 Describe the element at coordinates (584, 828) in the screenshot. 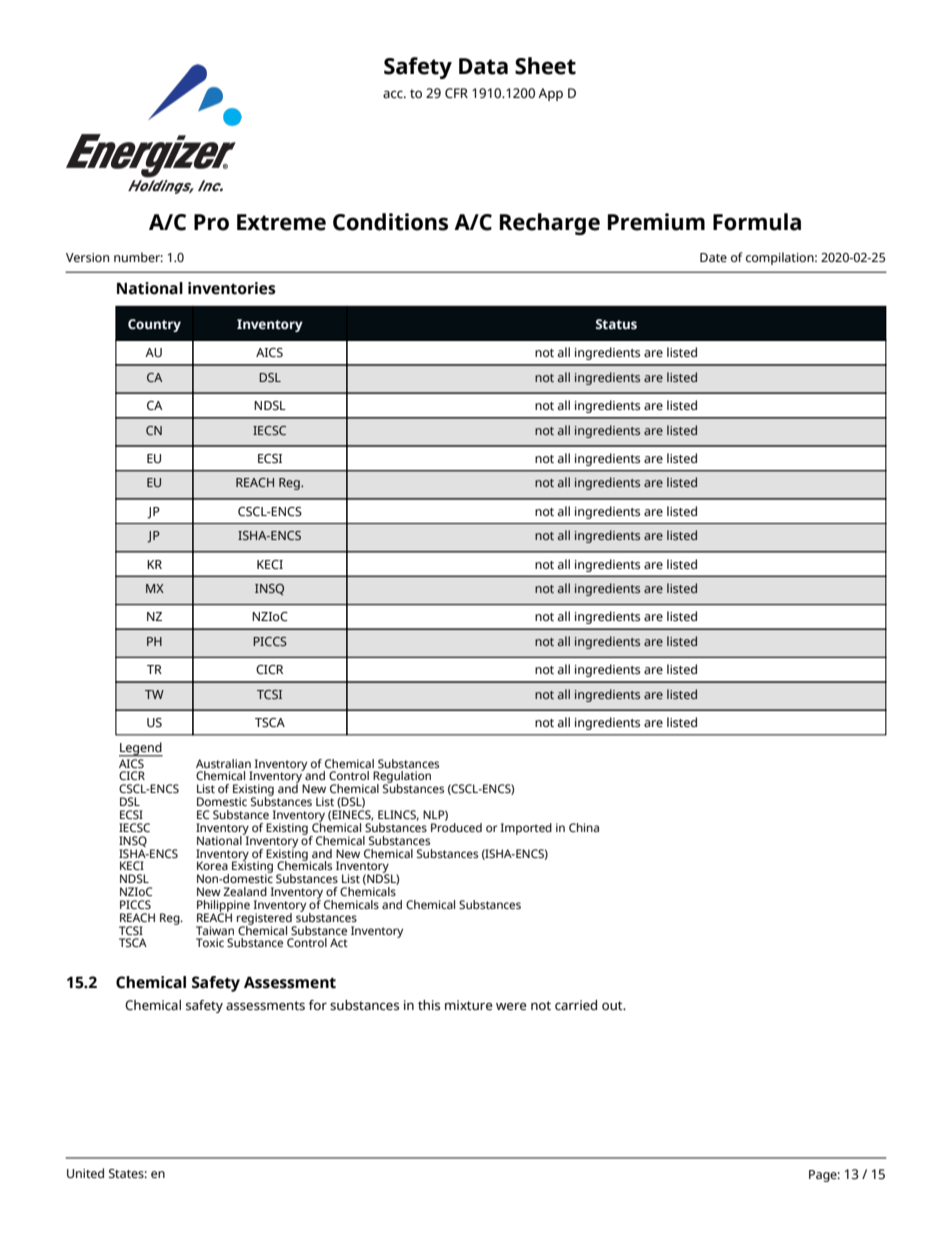

I see `China` at that location.
